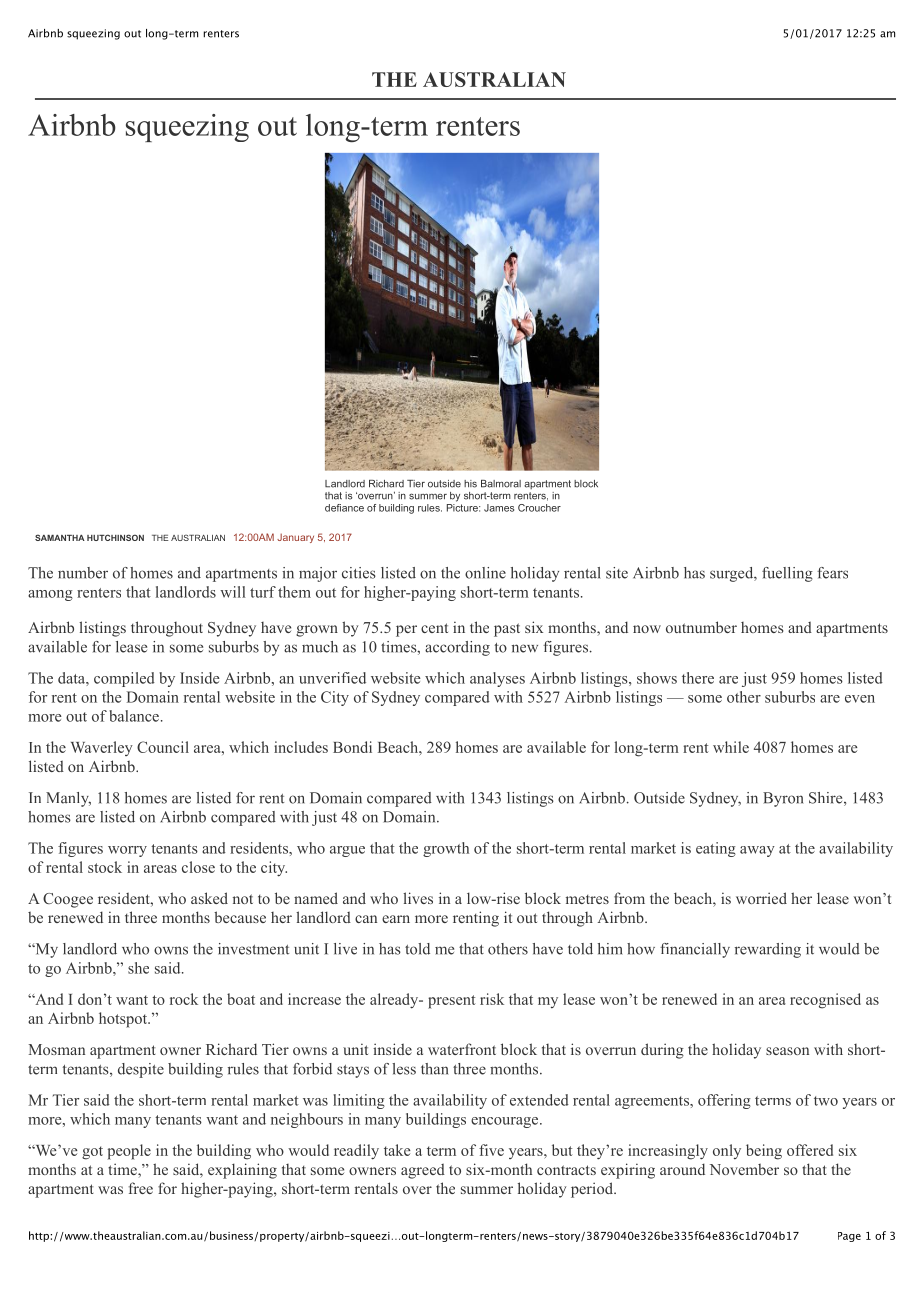 This screenshot has height=1308, width=924. What do you see at coordinates (731, 747) in the screenshot?
I see `while` at bounding box center [731, 747].
